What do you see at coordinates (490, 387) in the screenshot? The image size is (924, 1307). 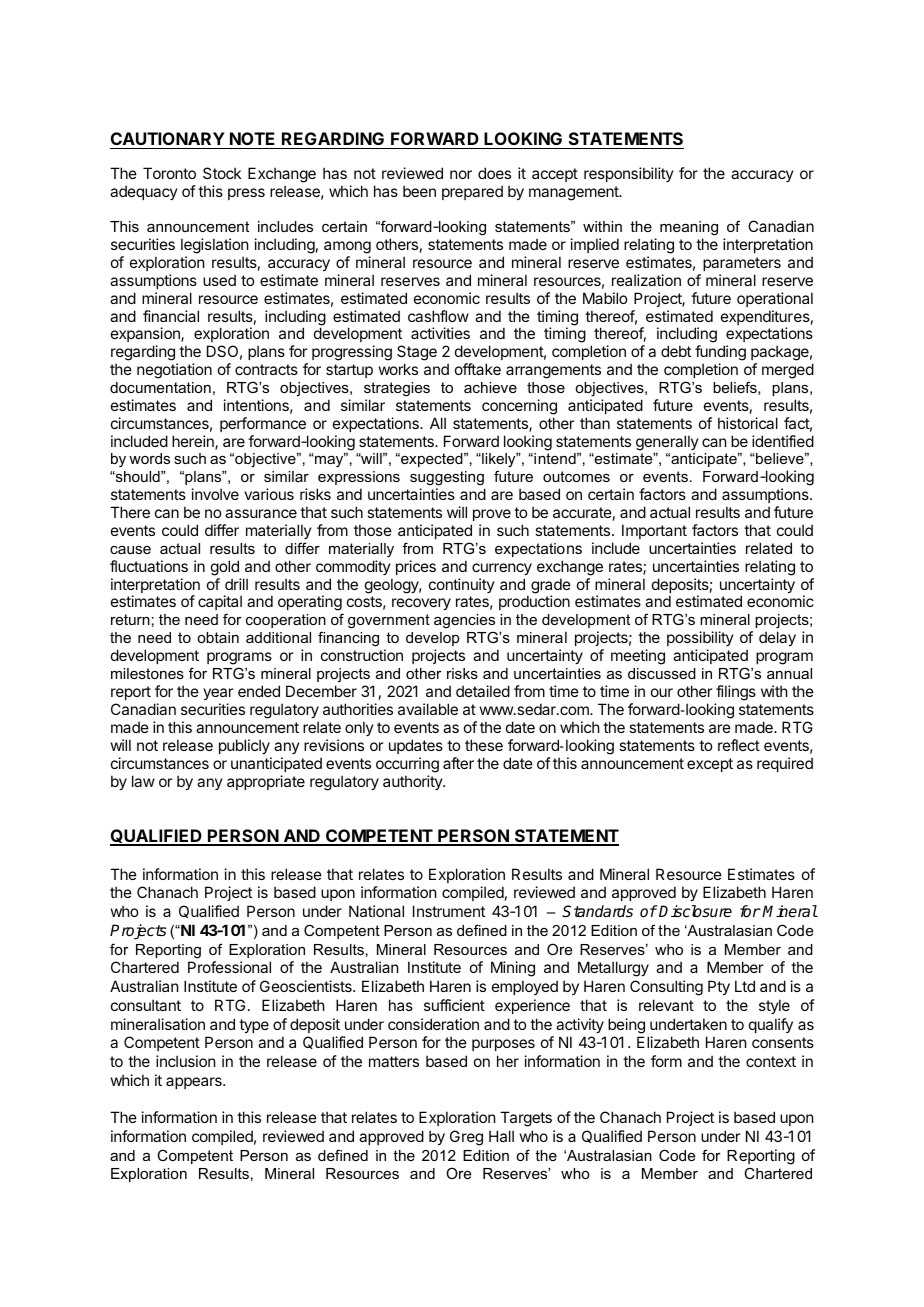 I see `achieve` at bounding box center [490, 387].
